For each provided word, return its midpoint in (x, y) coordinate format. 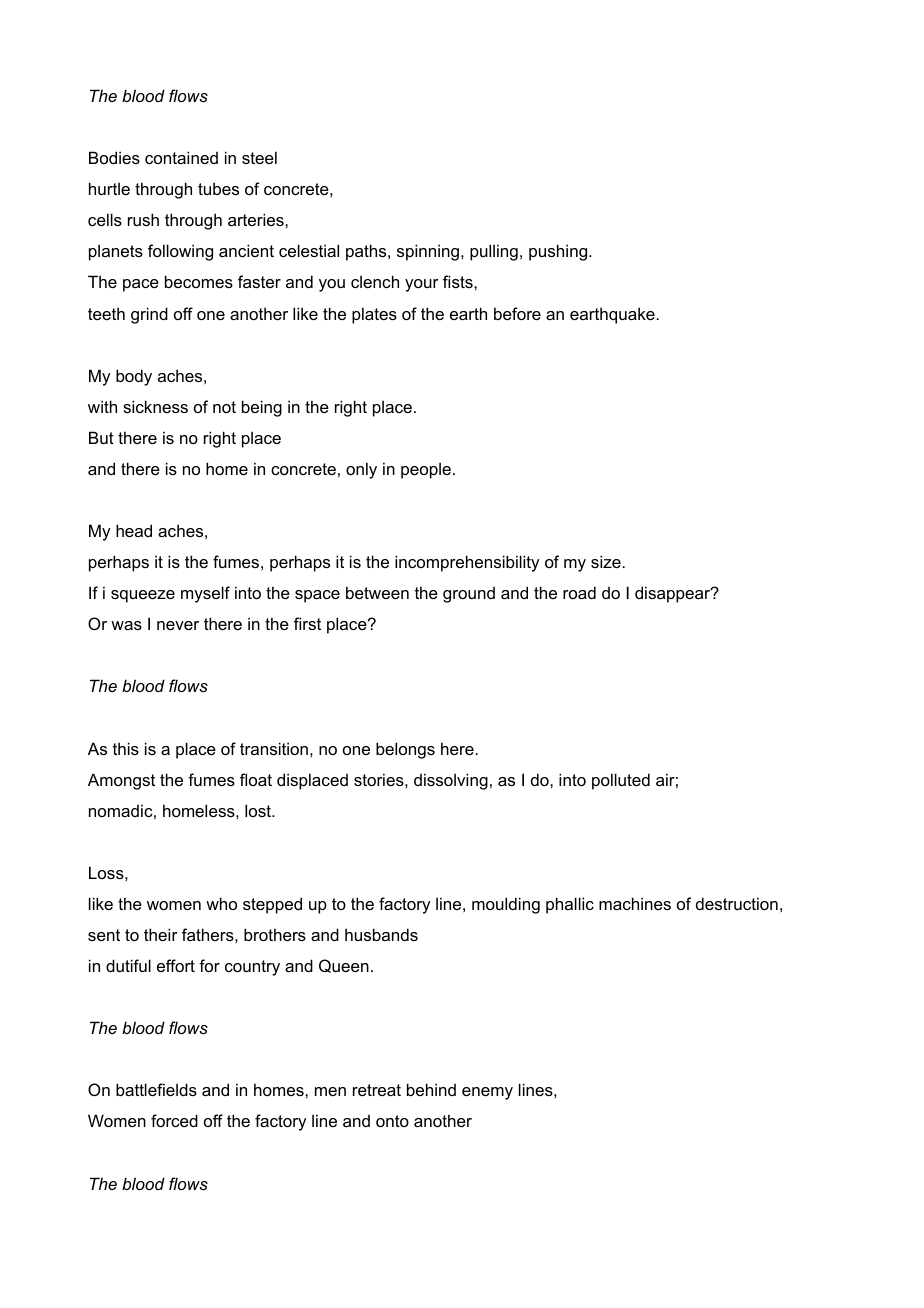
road (579, 592)
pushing (559, 252)
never (178, 625)
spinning (428, 252)
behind (431, 1089)
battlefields (156, 1089)
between (377, 592)
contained (181, 157)
